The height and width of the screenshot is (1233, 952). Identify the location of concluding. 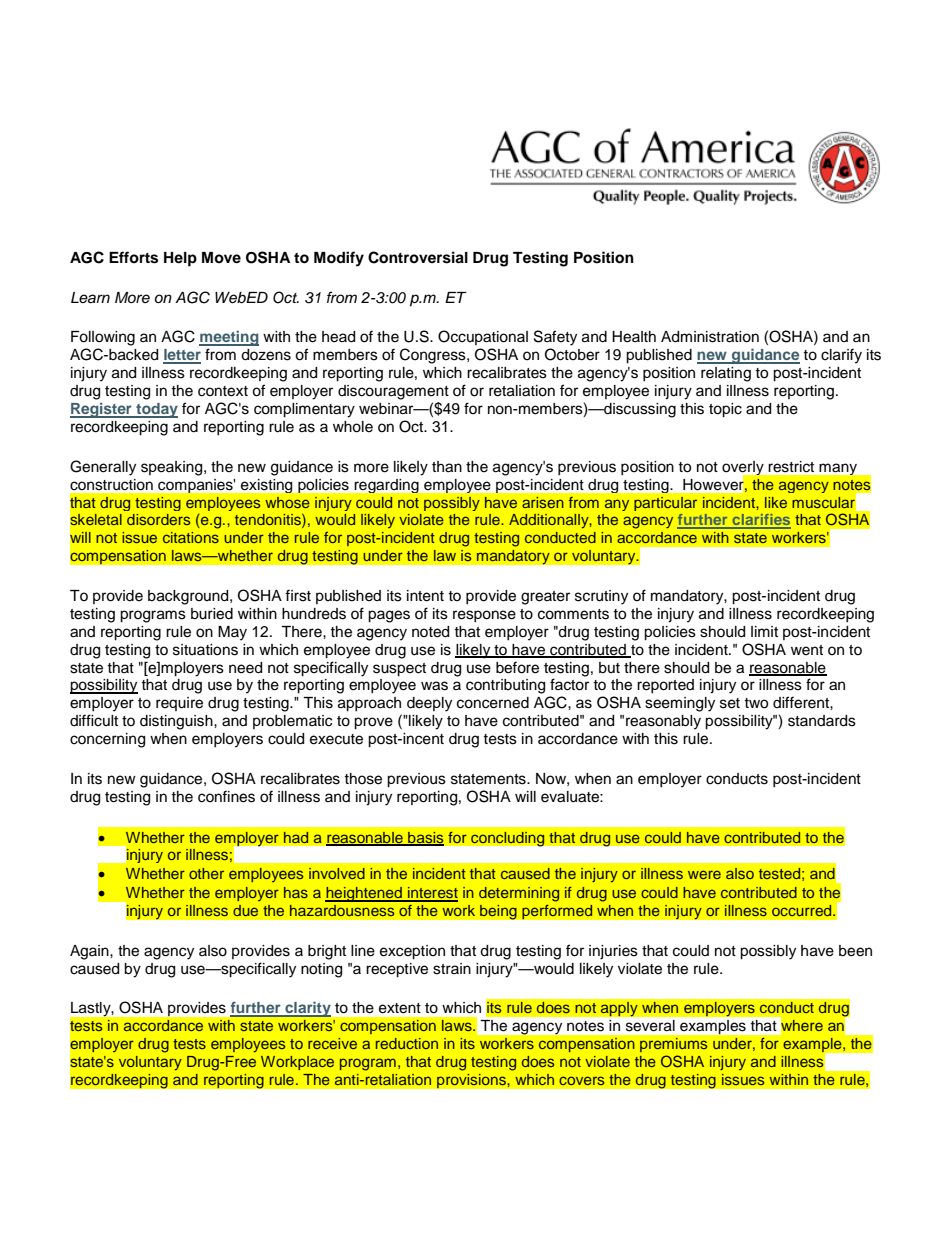
(508, 839).
